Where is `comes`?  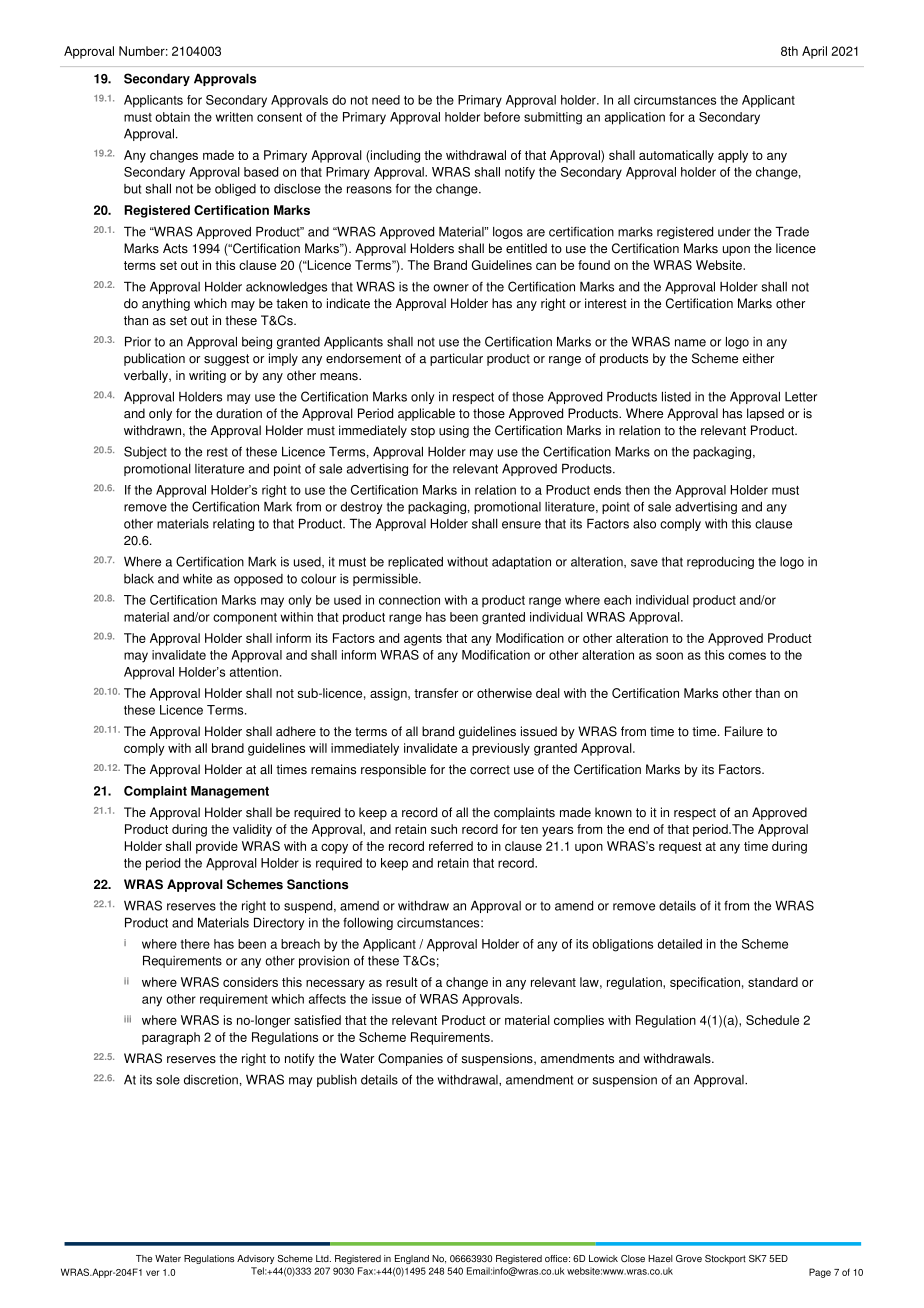
comes is located at coordinates (747, 656).
